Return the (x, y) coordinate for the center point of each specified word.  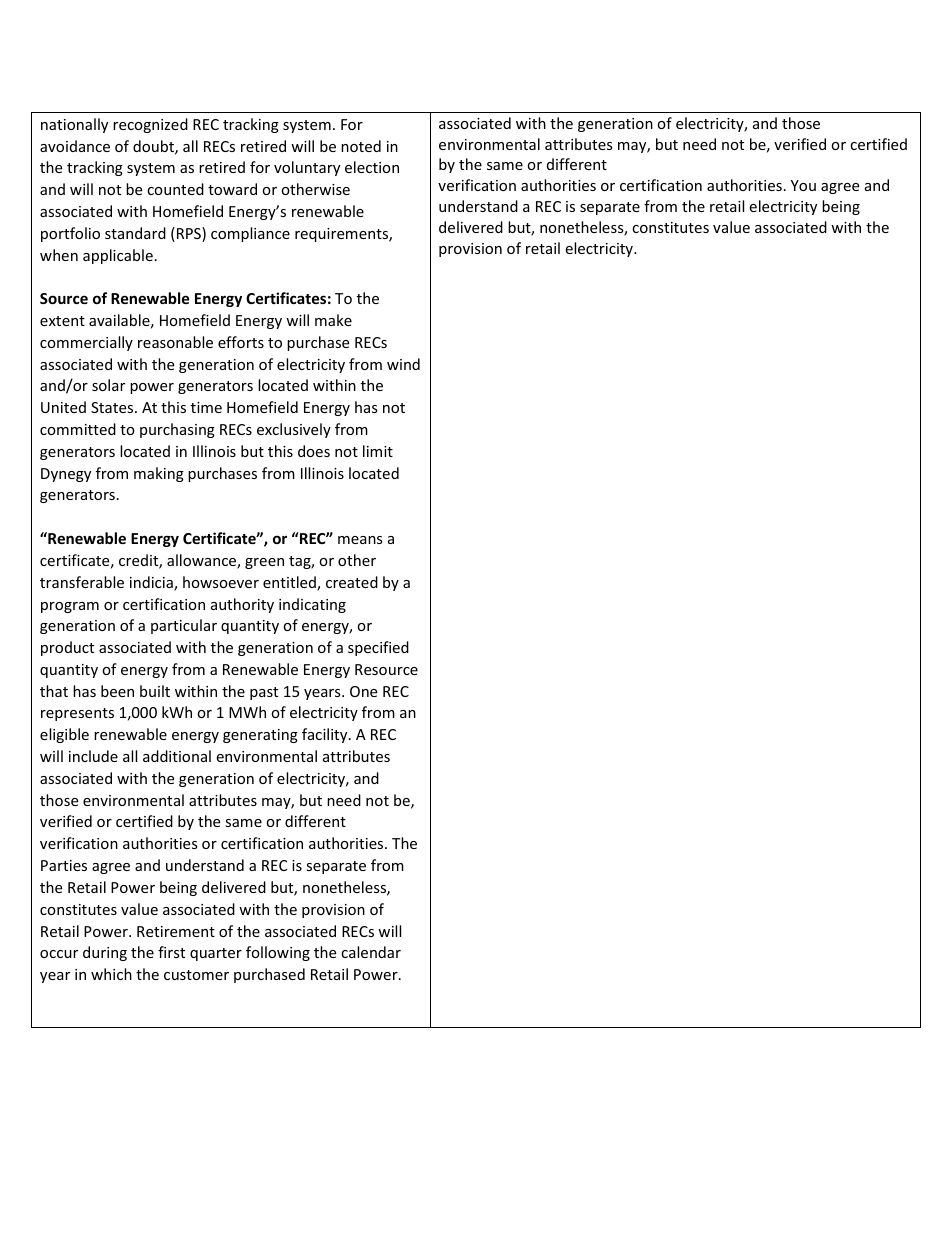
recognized (150, 125)
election (372, 167)
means (360, 540)
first (171, 952)
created (352, 582)
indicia (152, 583)
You (803, 185)
